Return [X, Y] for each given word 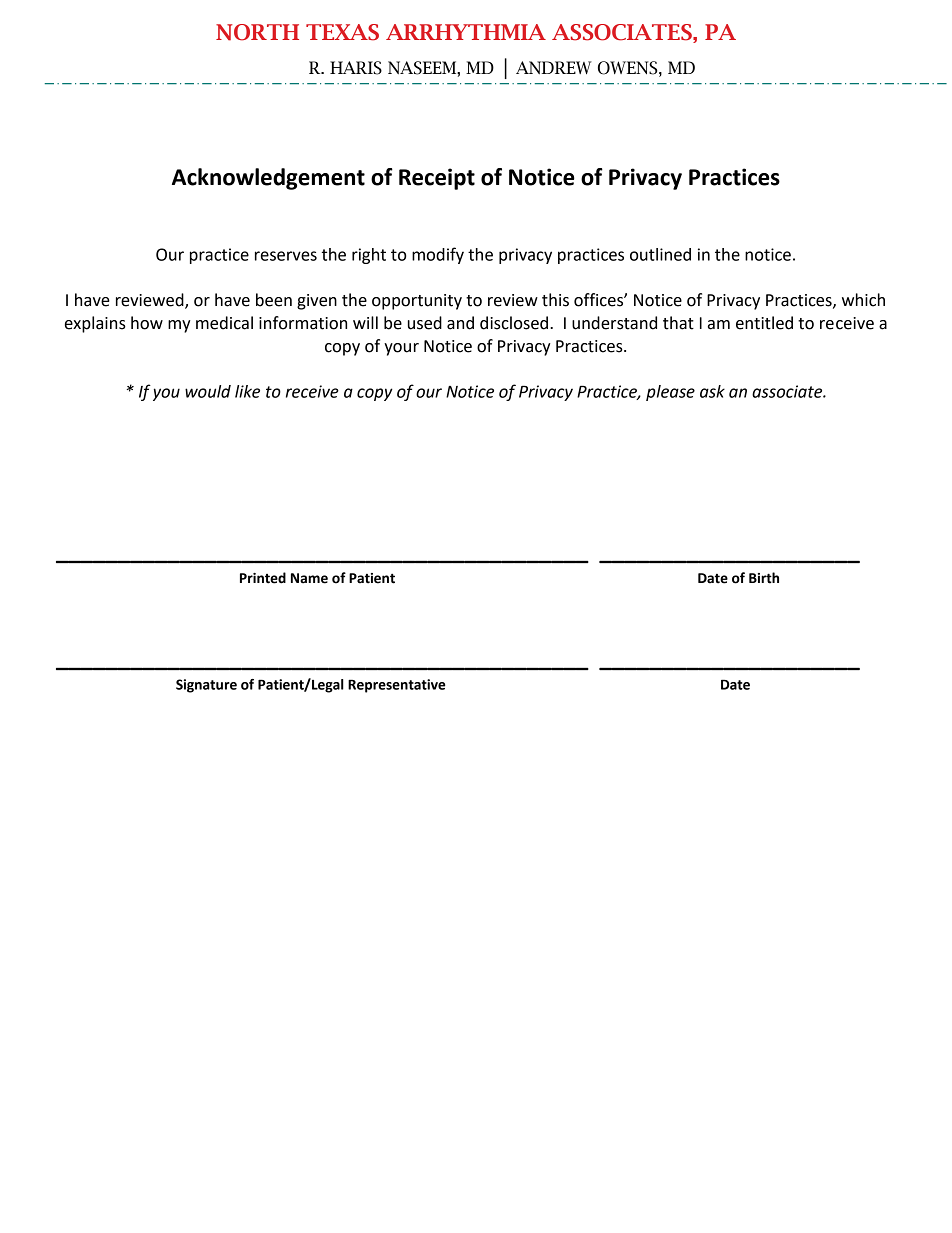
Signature [206, 686]
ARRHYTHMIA [466, 32]
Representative [397, 686]
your [401, 349]
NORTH [257, 32]
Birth [764, 578]
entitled [764, 323]
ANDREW [554, 67]
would [208, 391]
